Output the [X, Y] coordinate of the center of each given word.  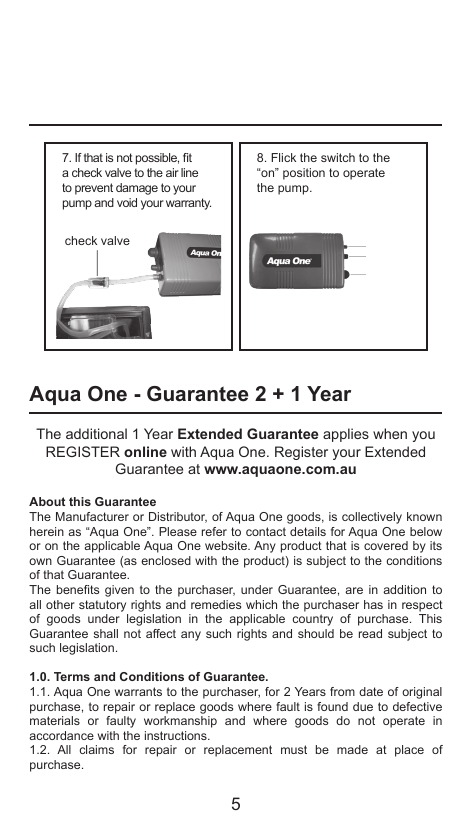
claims [96, 749]
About [47, 501]
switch [338, 157]
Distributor [178, 517]
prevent [94, 189]
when [390, 433]
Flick [283, 157]
